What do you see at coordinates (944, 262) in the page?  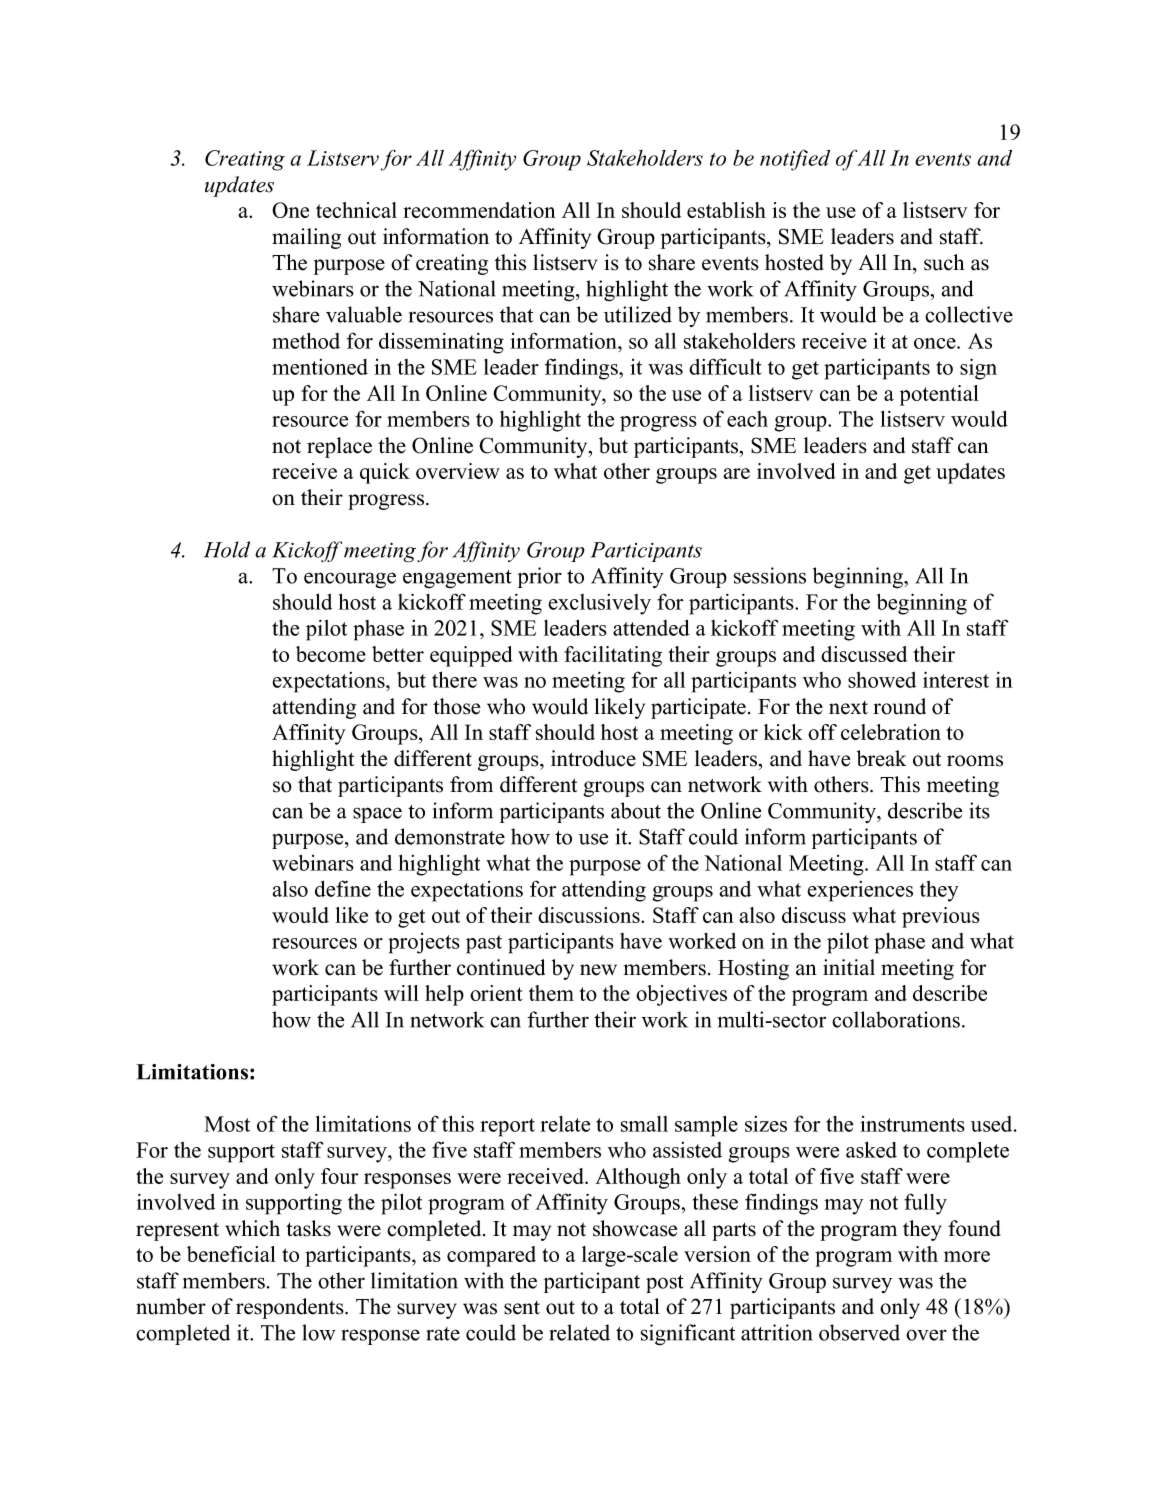 I see `such` at bounding box center [944, 262].
